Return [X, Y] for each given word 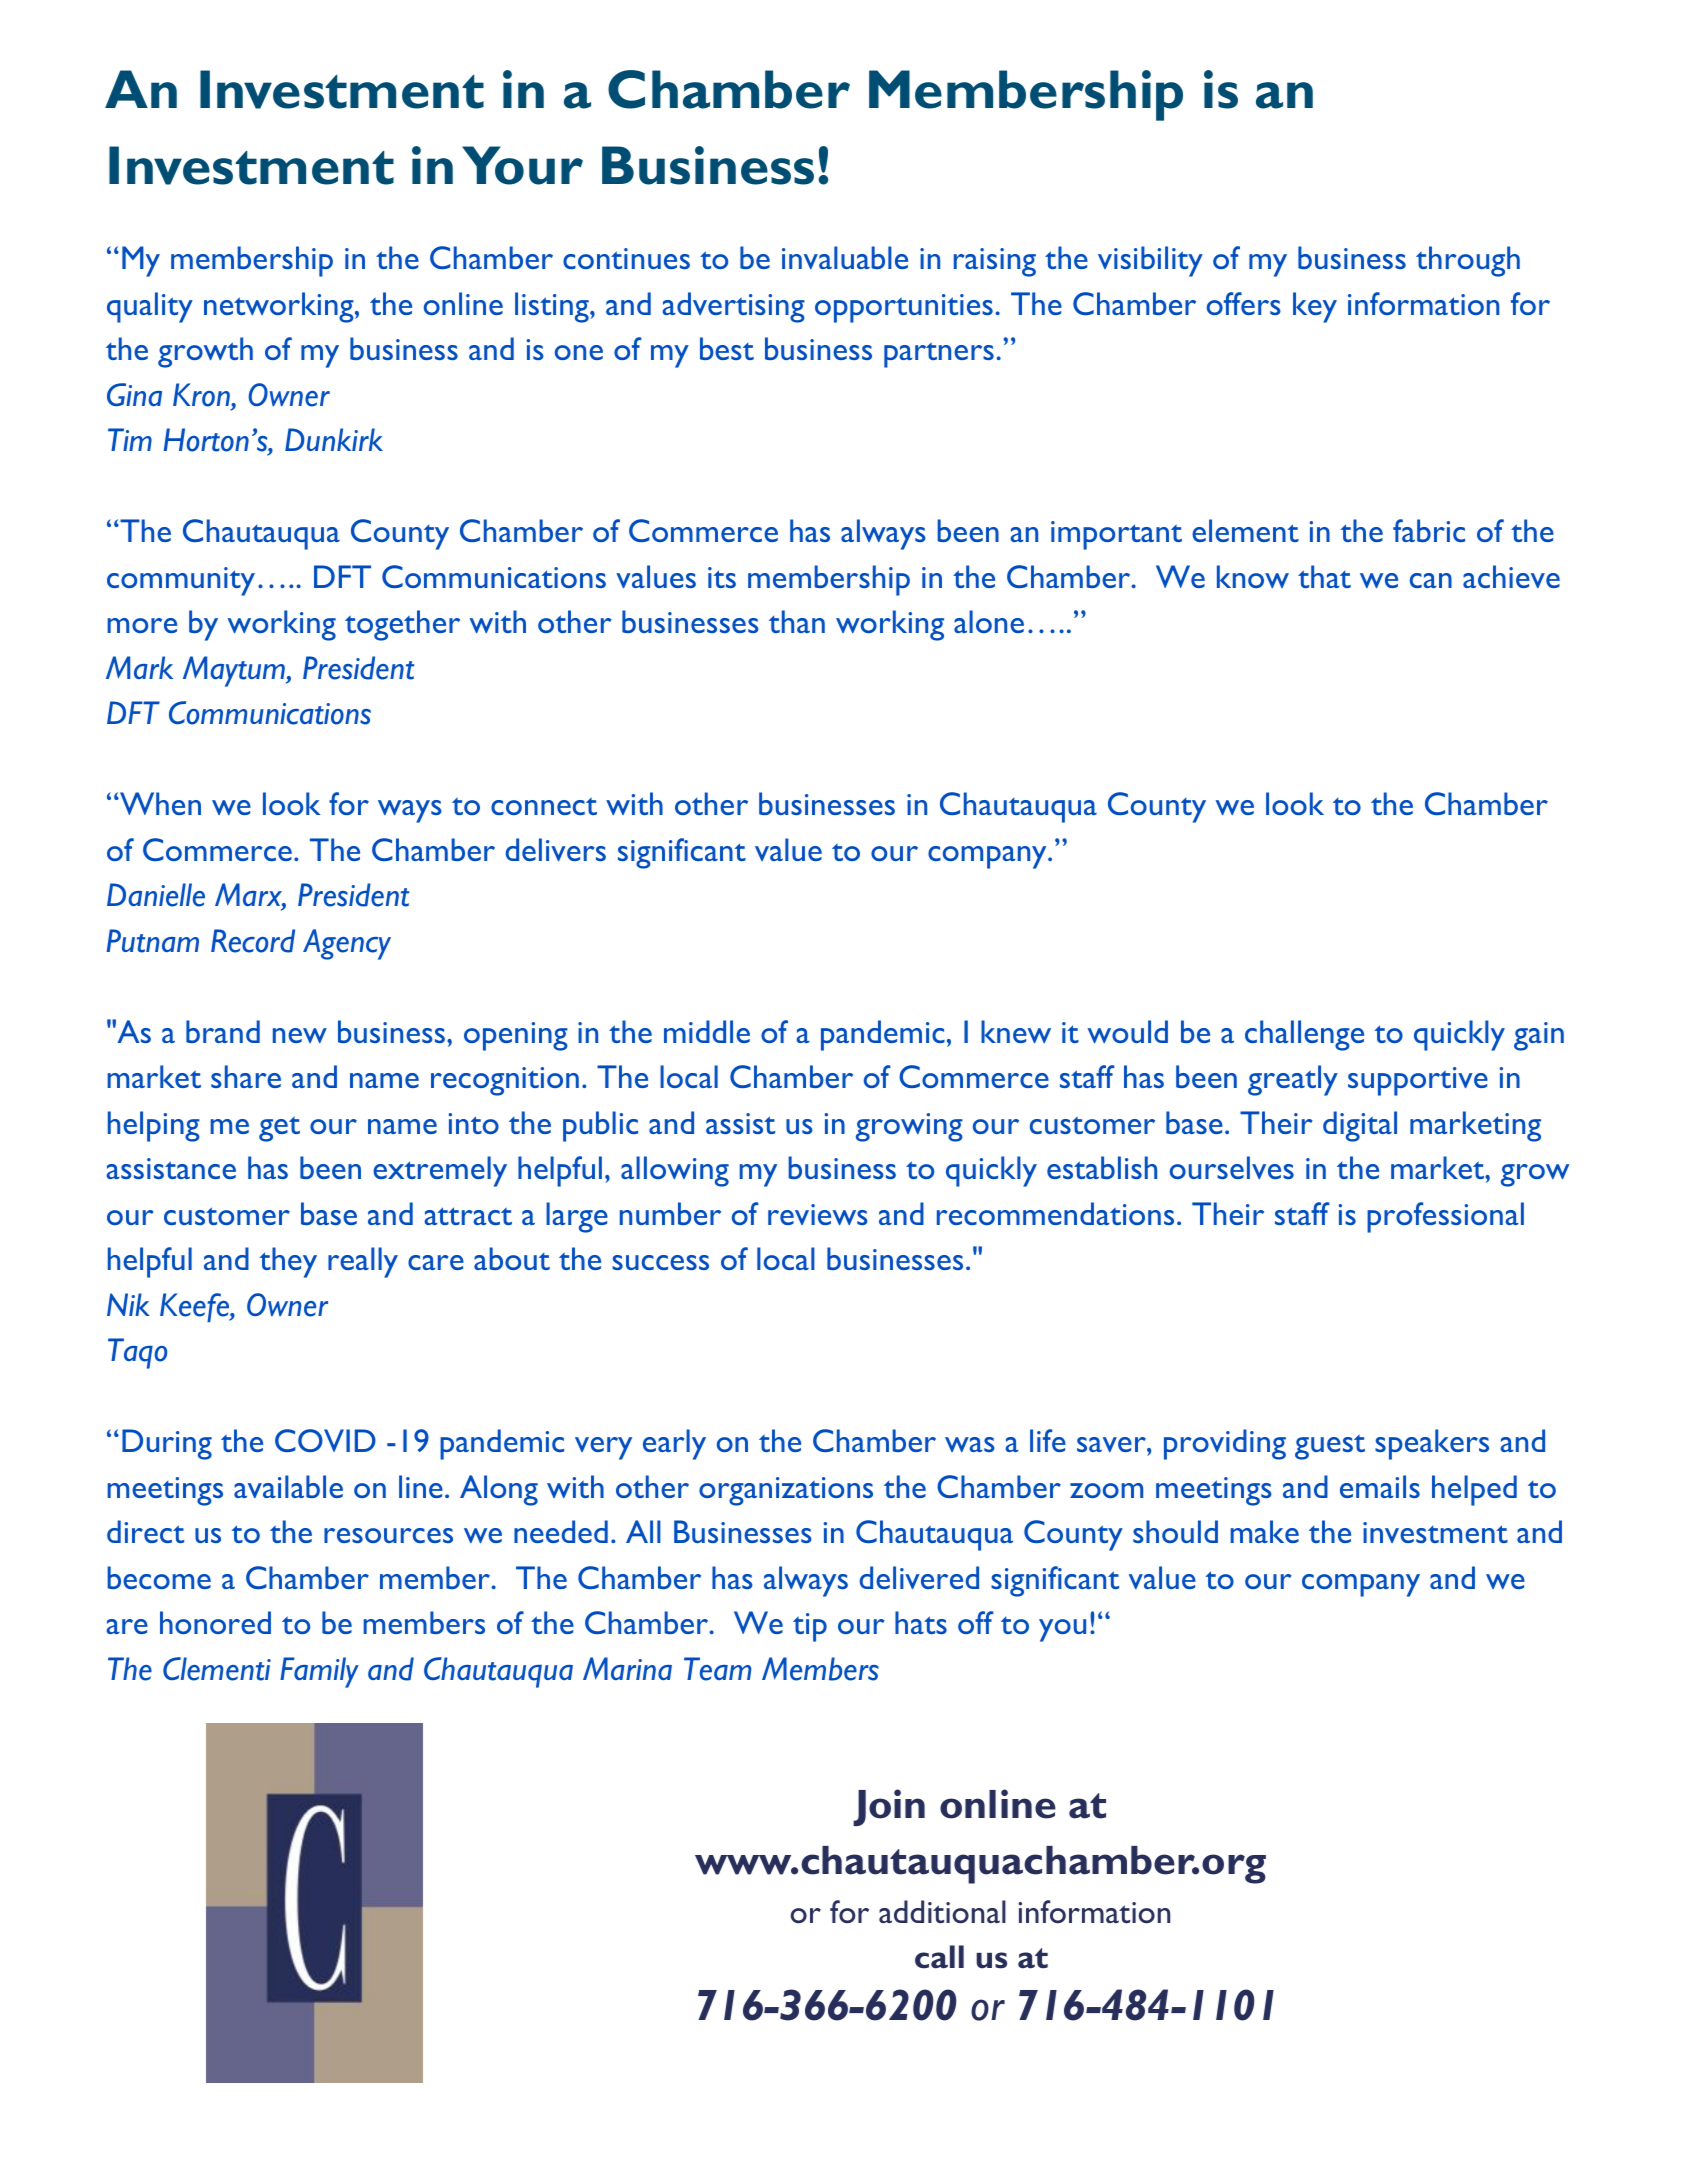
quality [150, 307]
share [246, 1076]
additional [942, 1911]
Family [319, 1672]
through [1468, 261]
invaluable [845, 257]
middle [707, 1031]
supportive [1418, 1081]
